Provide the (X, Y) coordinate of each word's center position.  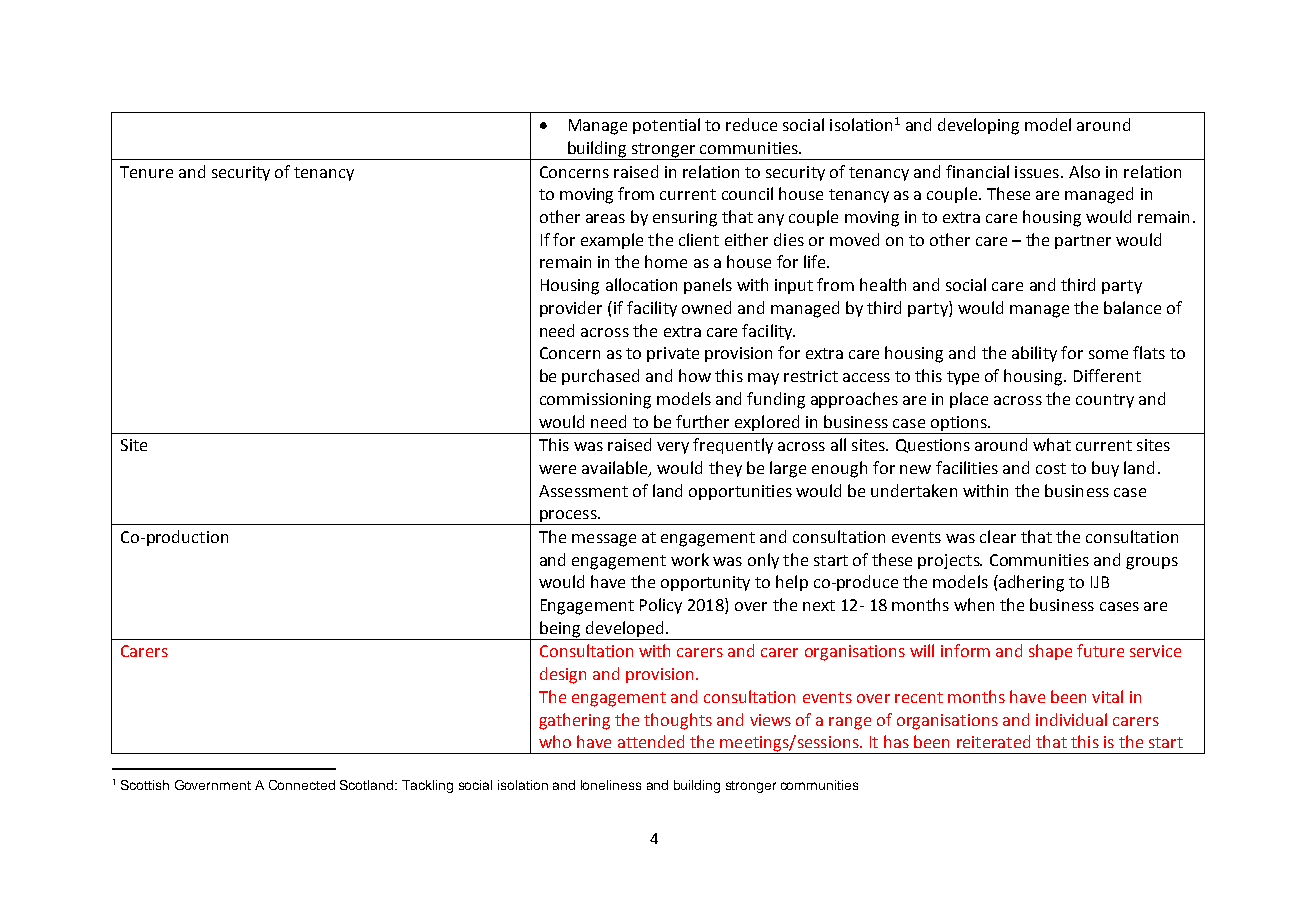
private (673, 354)
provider (571, 309)
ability (1034, 354)
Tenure (146, 172)
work (690, 559)
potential (666, 126)
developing (978, 126)
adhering (1030, 583)
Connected (302, 785)
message (604, 540)
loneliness (611, 785)
